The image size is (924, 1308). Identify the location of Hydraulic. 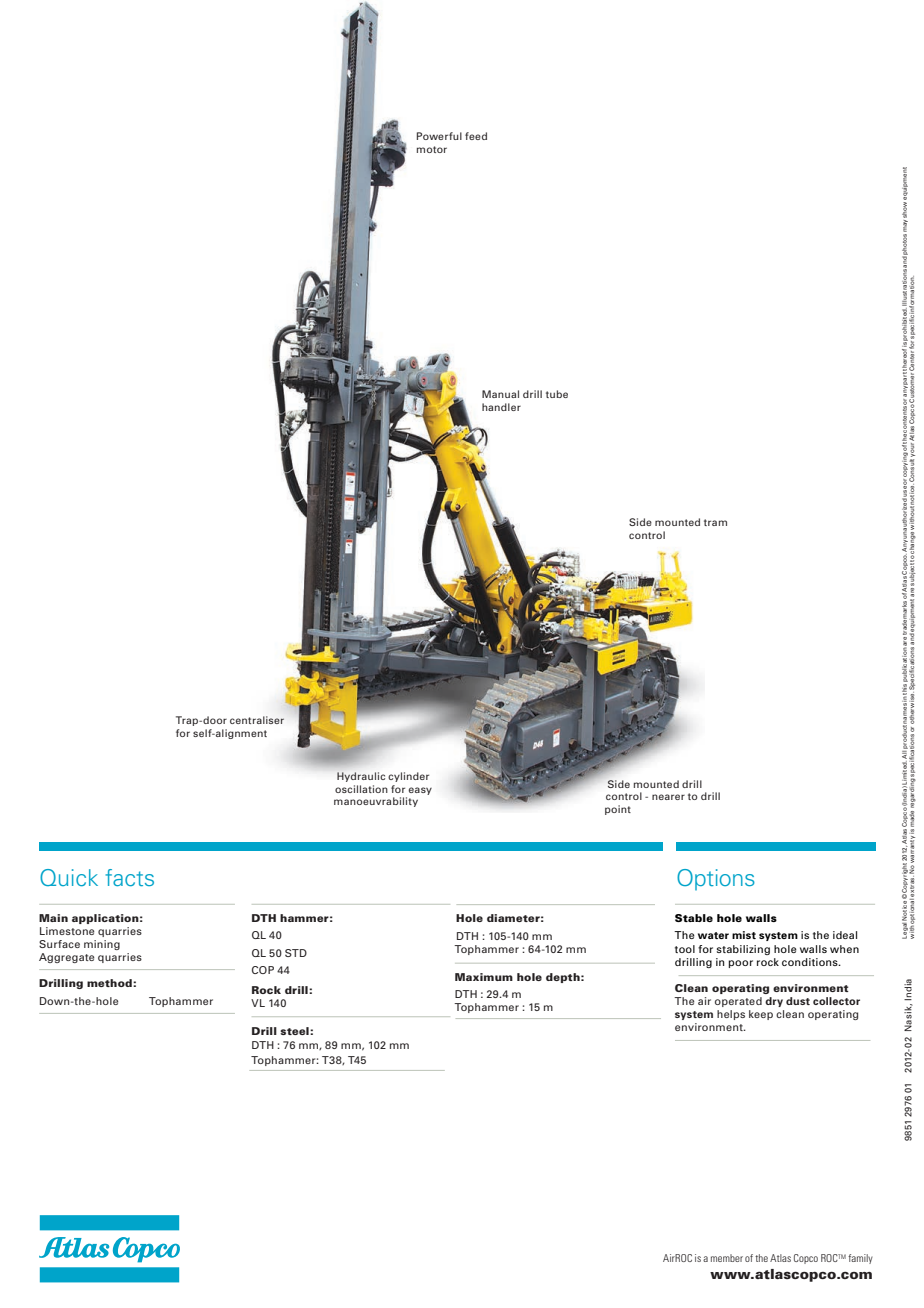
(361, 777).
